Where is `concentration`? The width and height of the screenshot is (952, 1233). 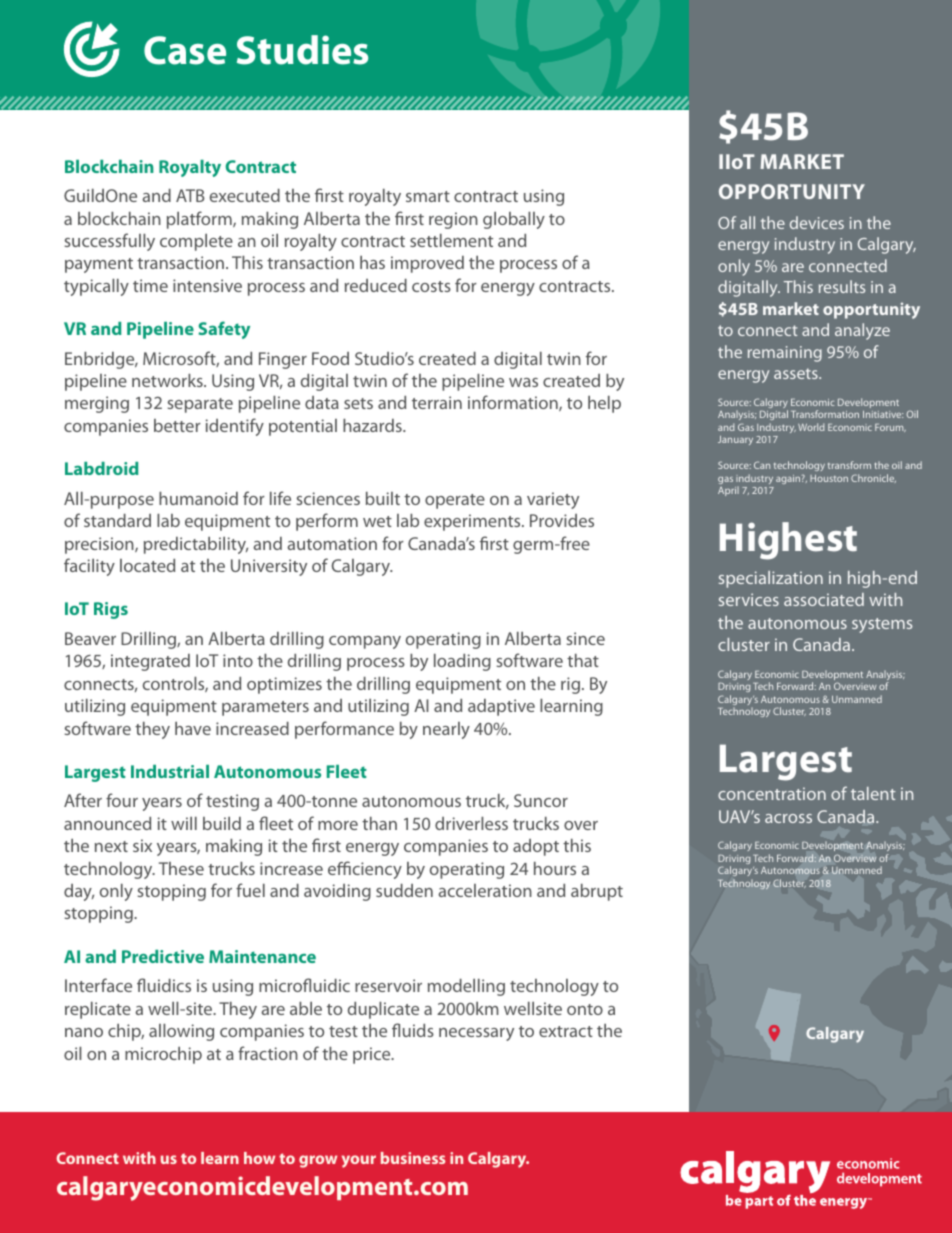
concentration is located at coordinates (772, 793).
